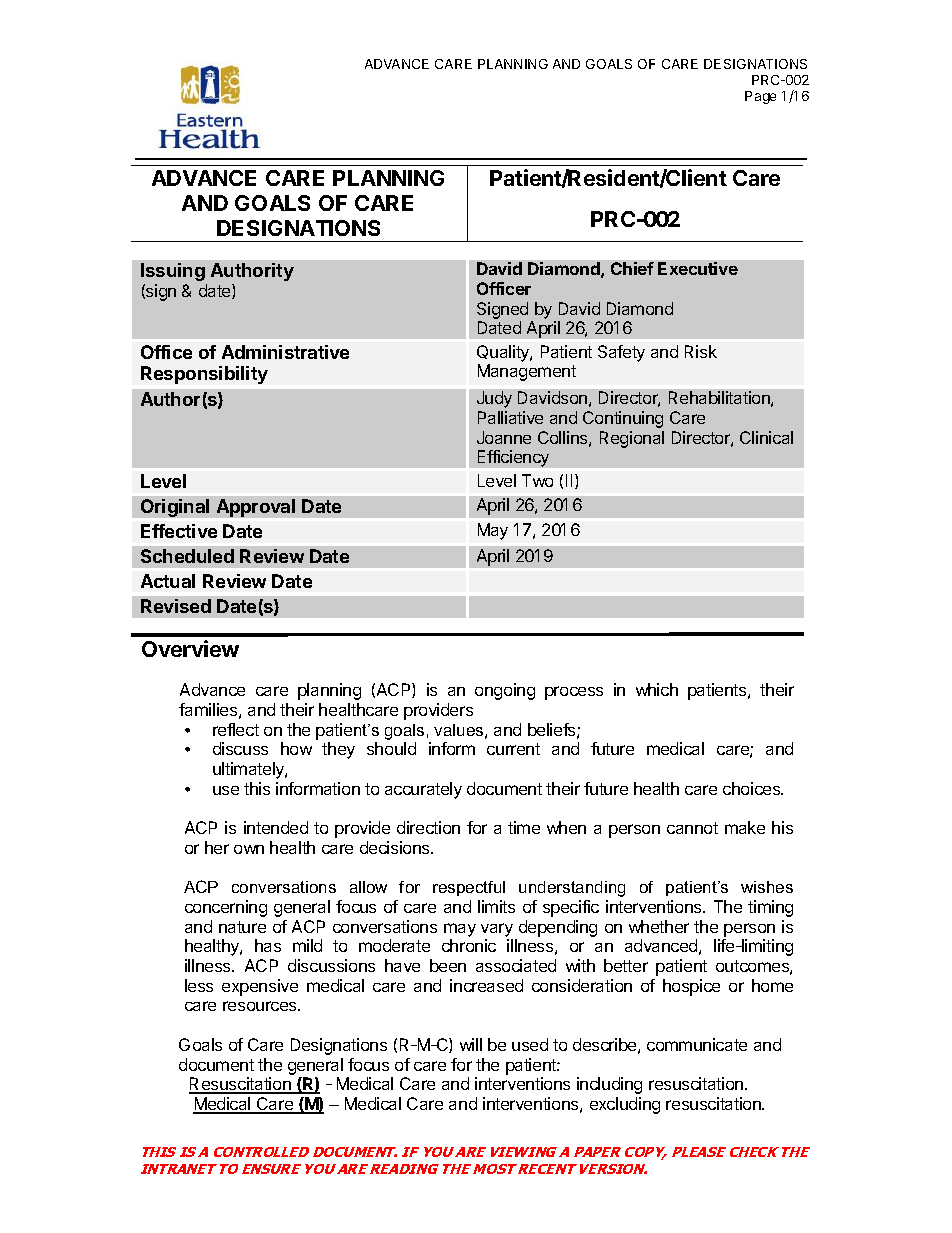  I want to click on cannot, so click(692, 828).
